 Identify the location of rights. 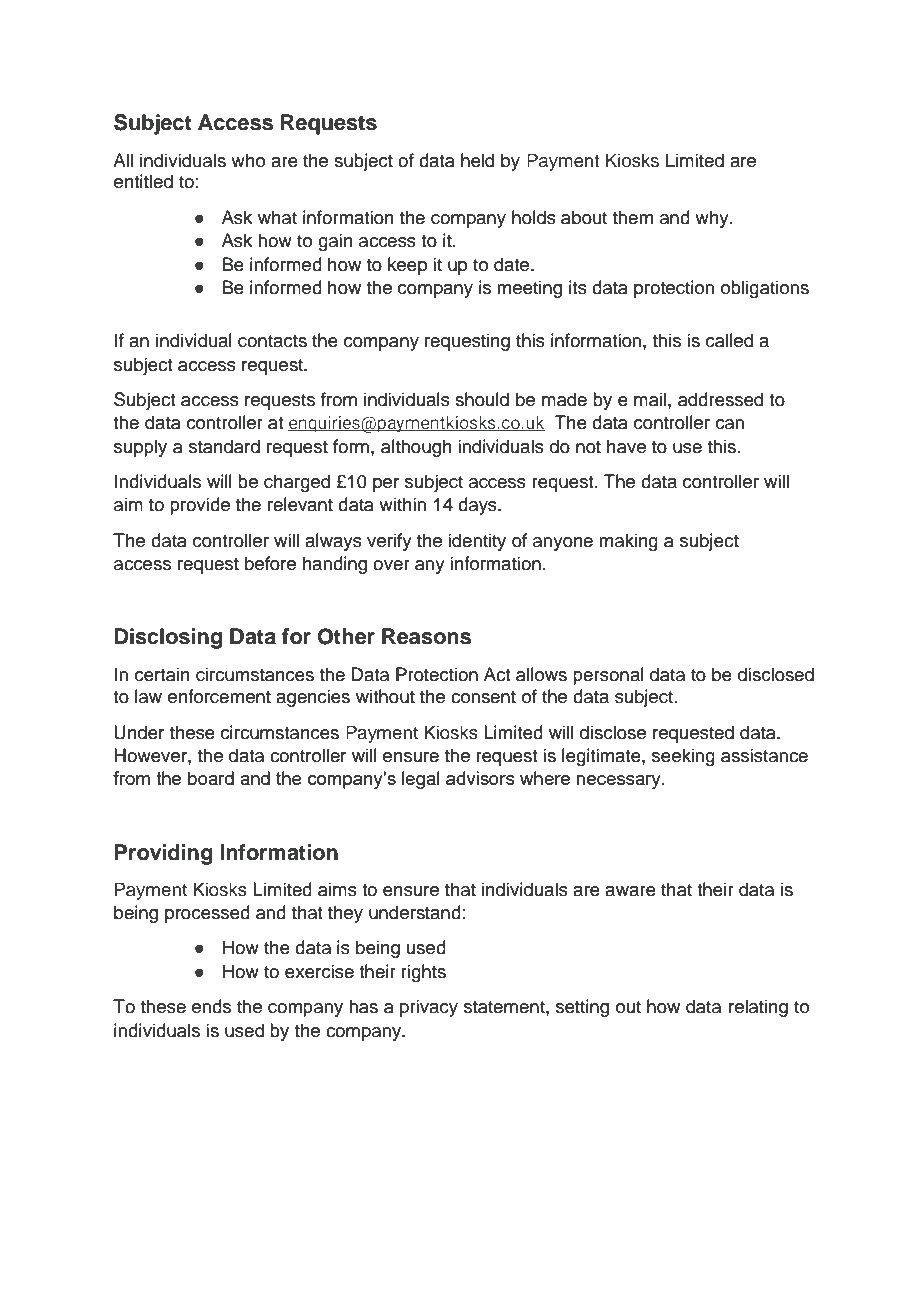
(423, 973).
